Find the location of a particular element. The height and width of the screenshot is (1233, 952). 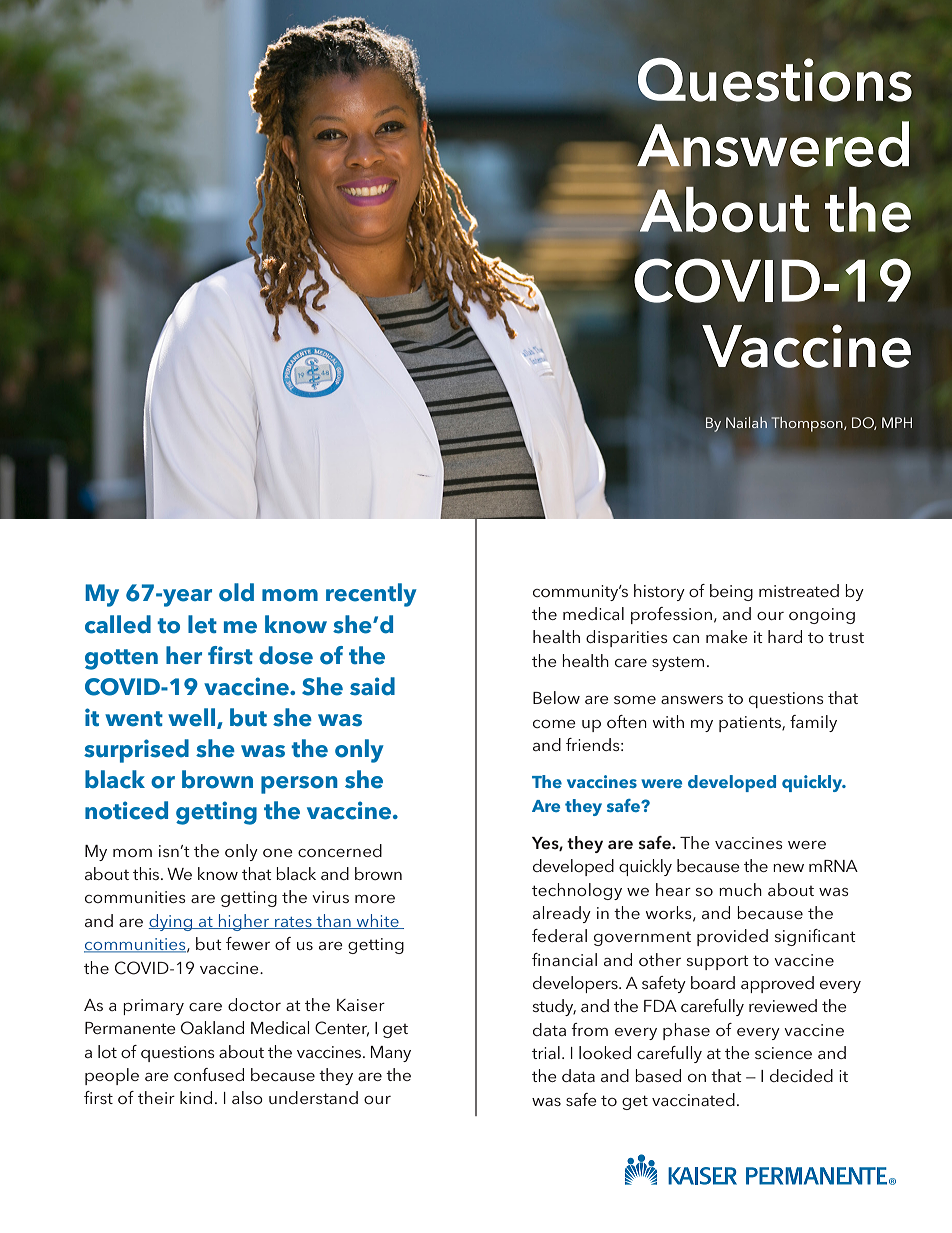

Nailah is located at coordinates (746, 422).
